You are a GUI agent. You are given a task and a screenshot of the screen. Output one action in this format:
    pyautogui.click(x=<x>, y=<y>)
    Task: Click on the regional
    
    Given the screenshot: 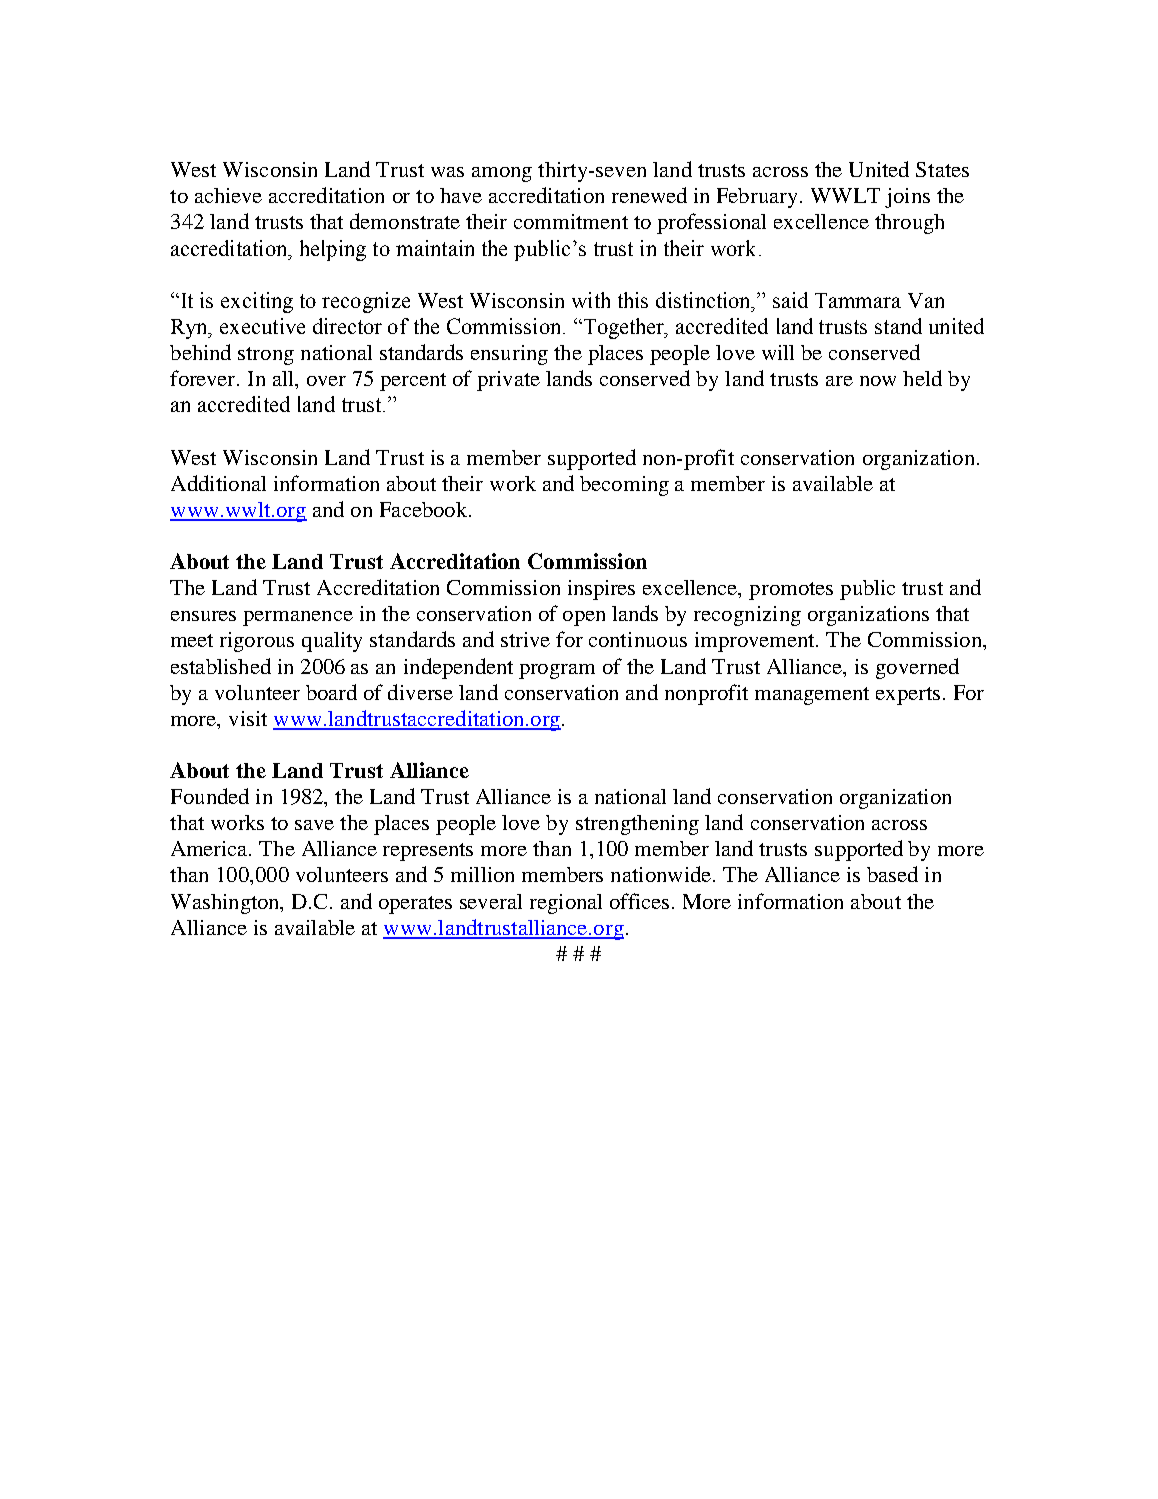 What is the action you would take?
    pyautogui.click(x=566, y=904)
